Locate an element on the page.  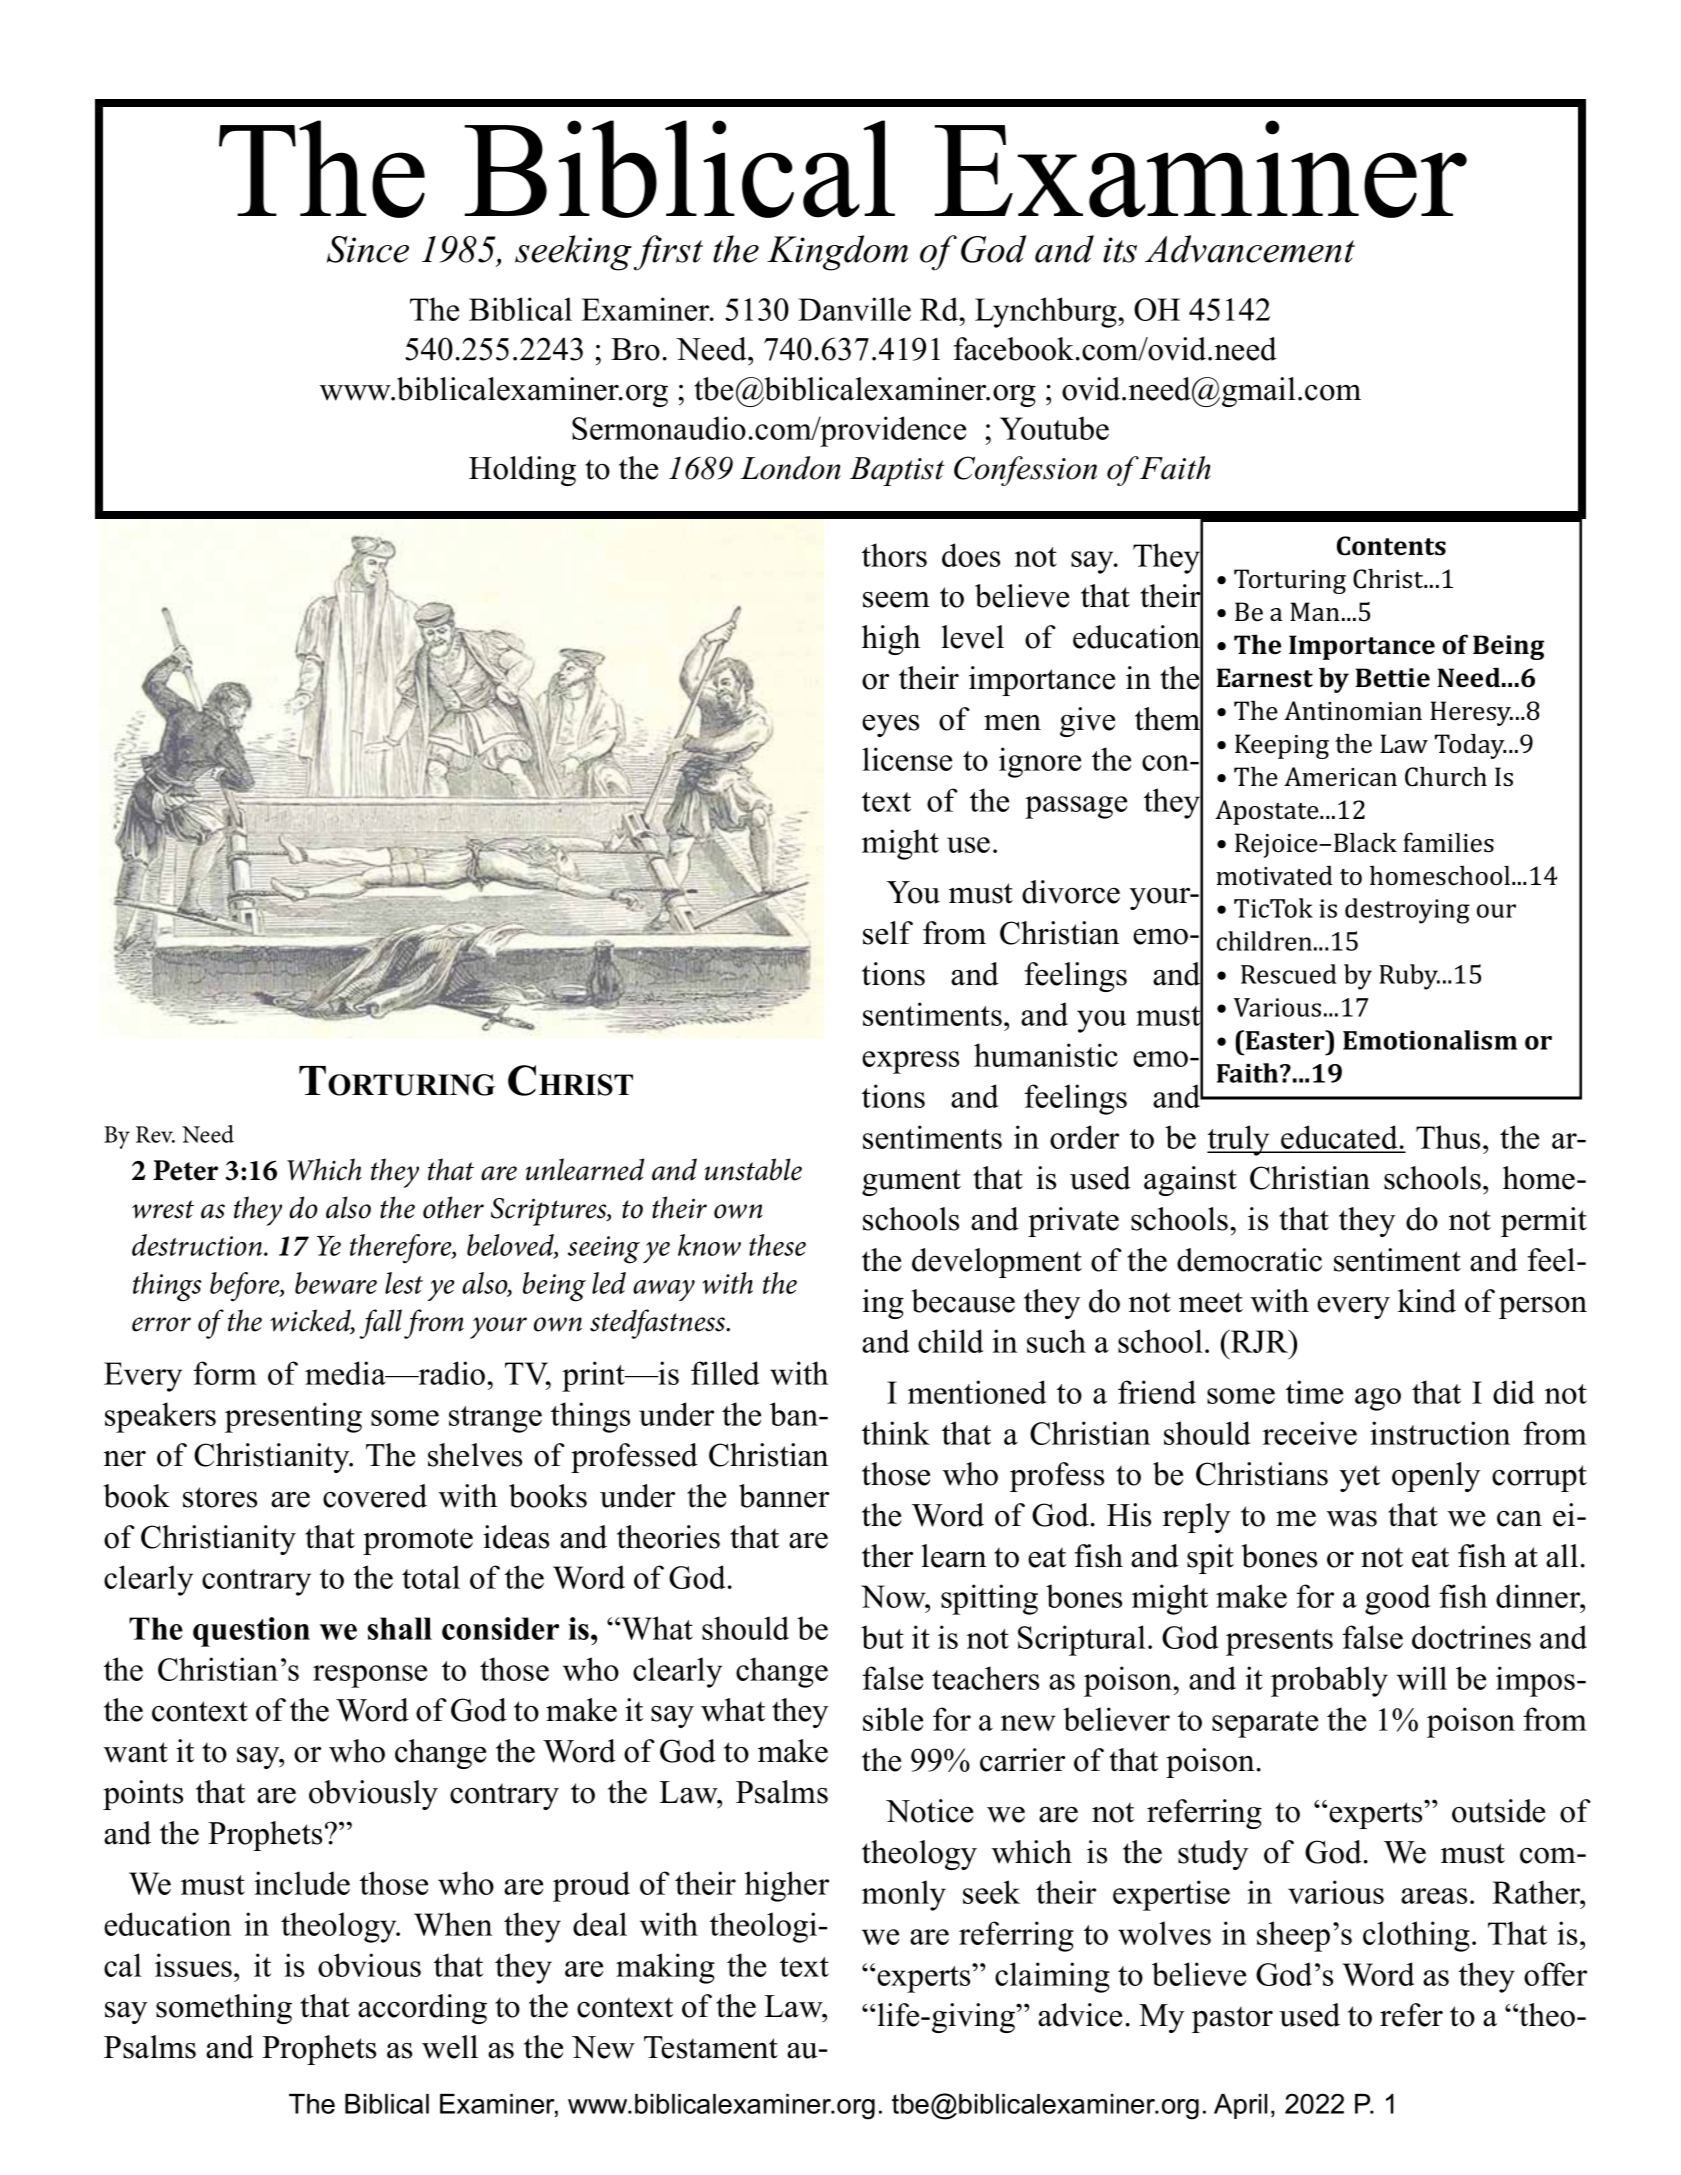
Since is located at coordinates (368, 249).
